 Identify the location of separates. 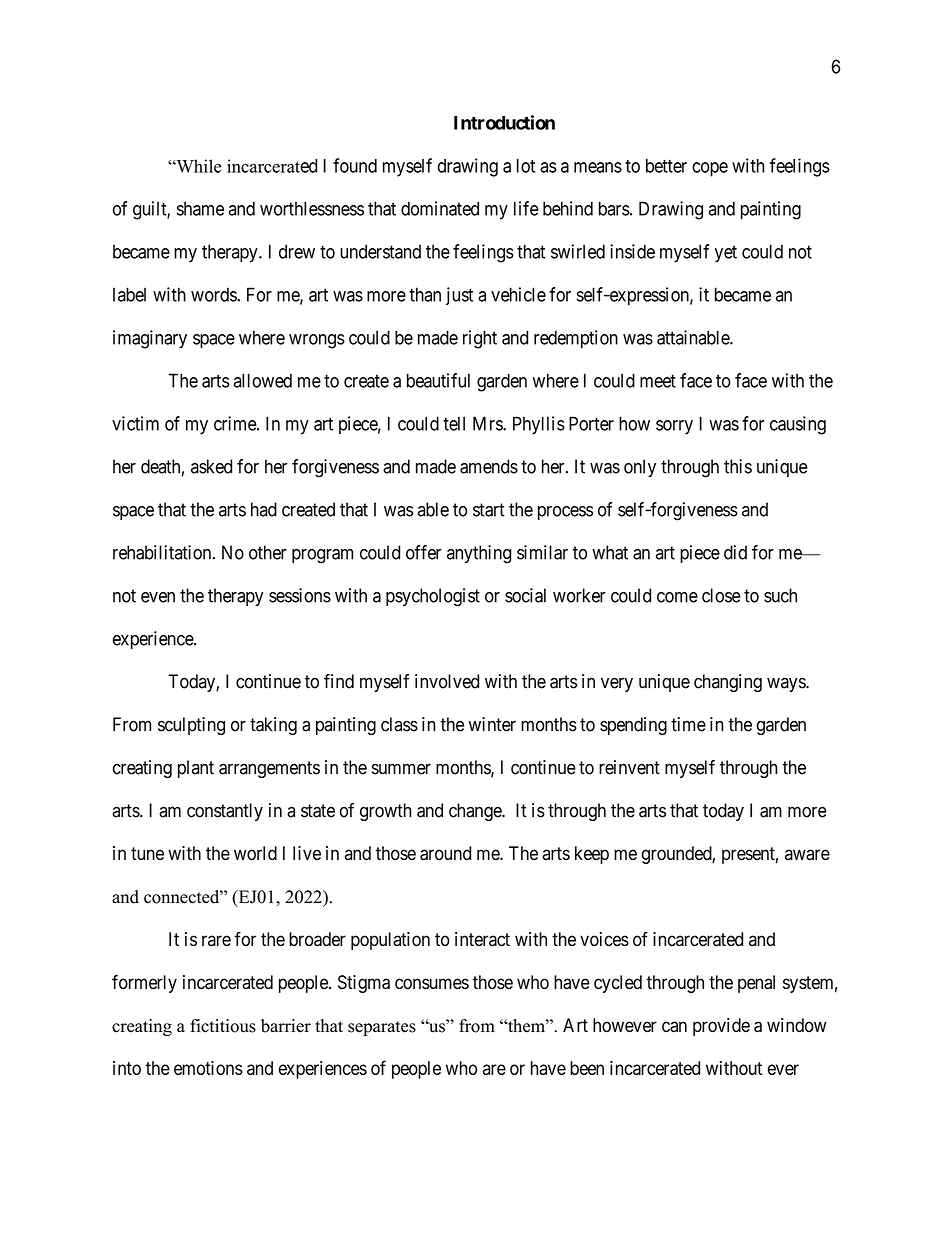
(382, 1028).
